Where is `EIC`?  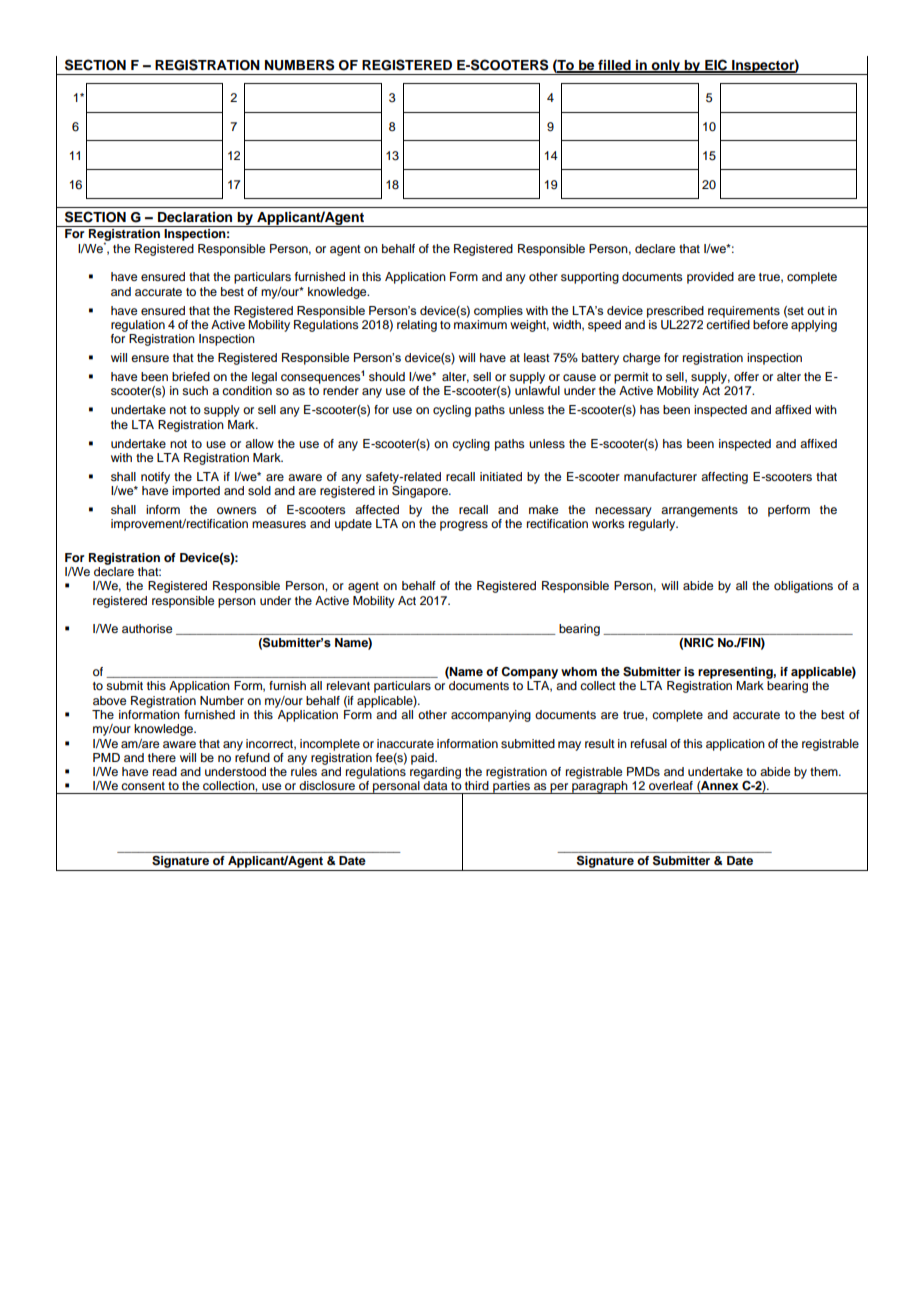 EIC is located at coordinates (716, 65).
